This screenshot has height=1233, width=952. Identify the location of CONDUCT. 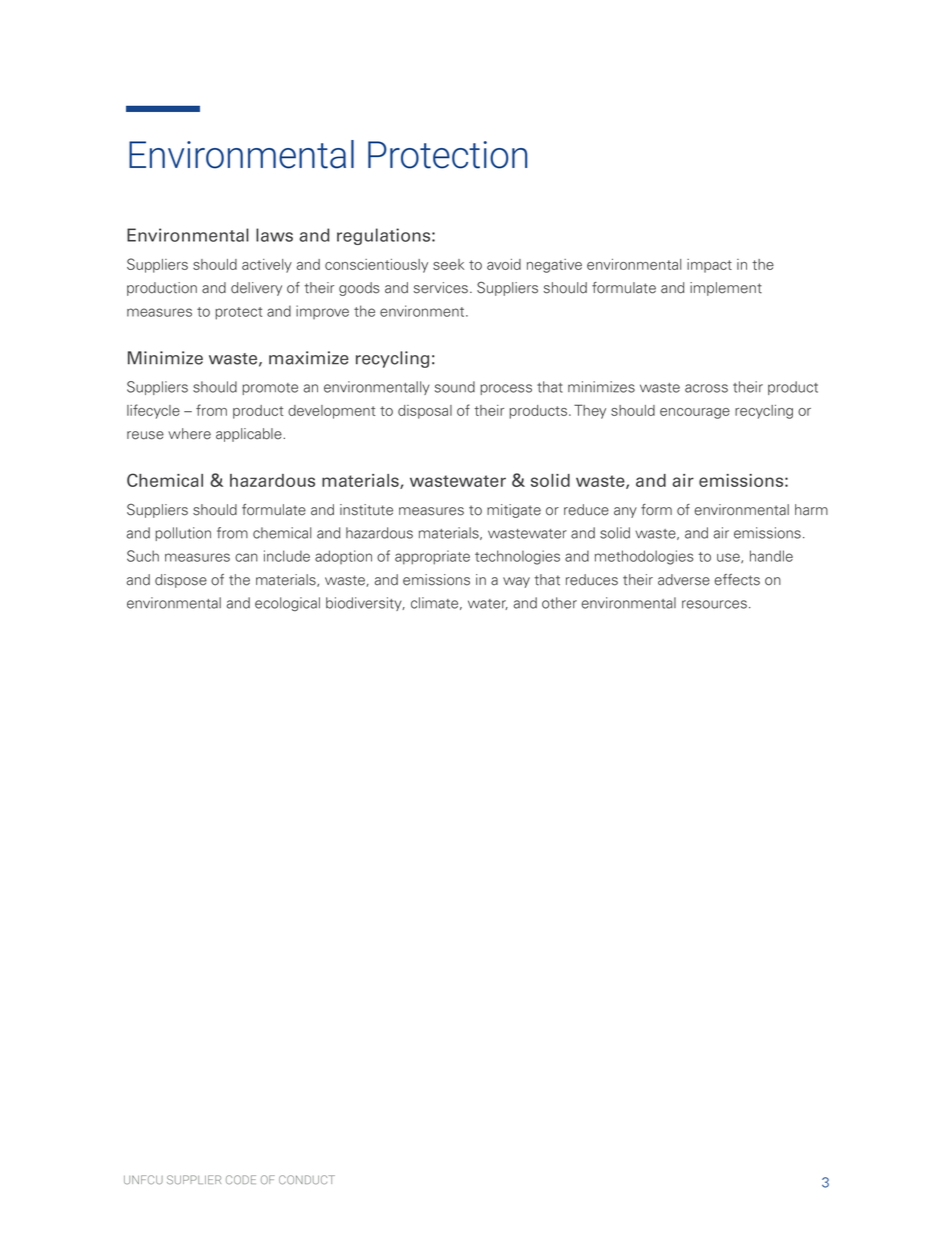
(307, 1180).
